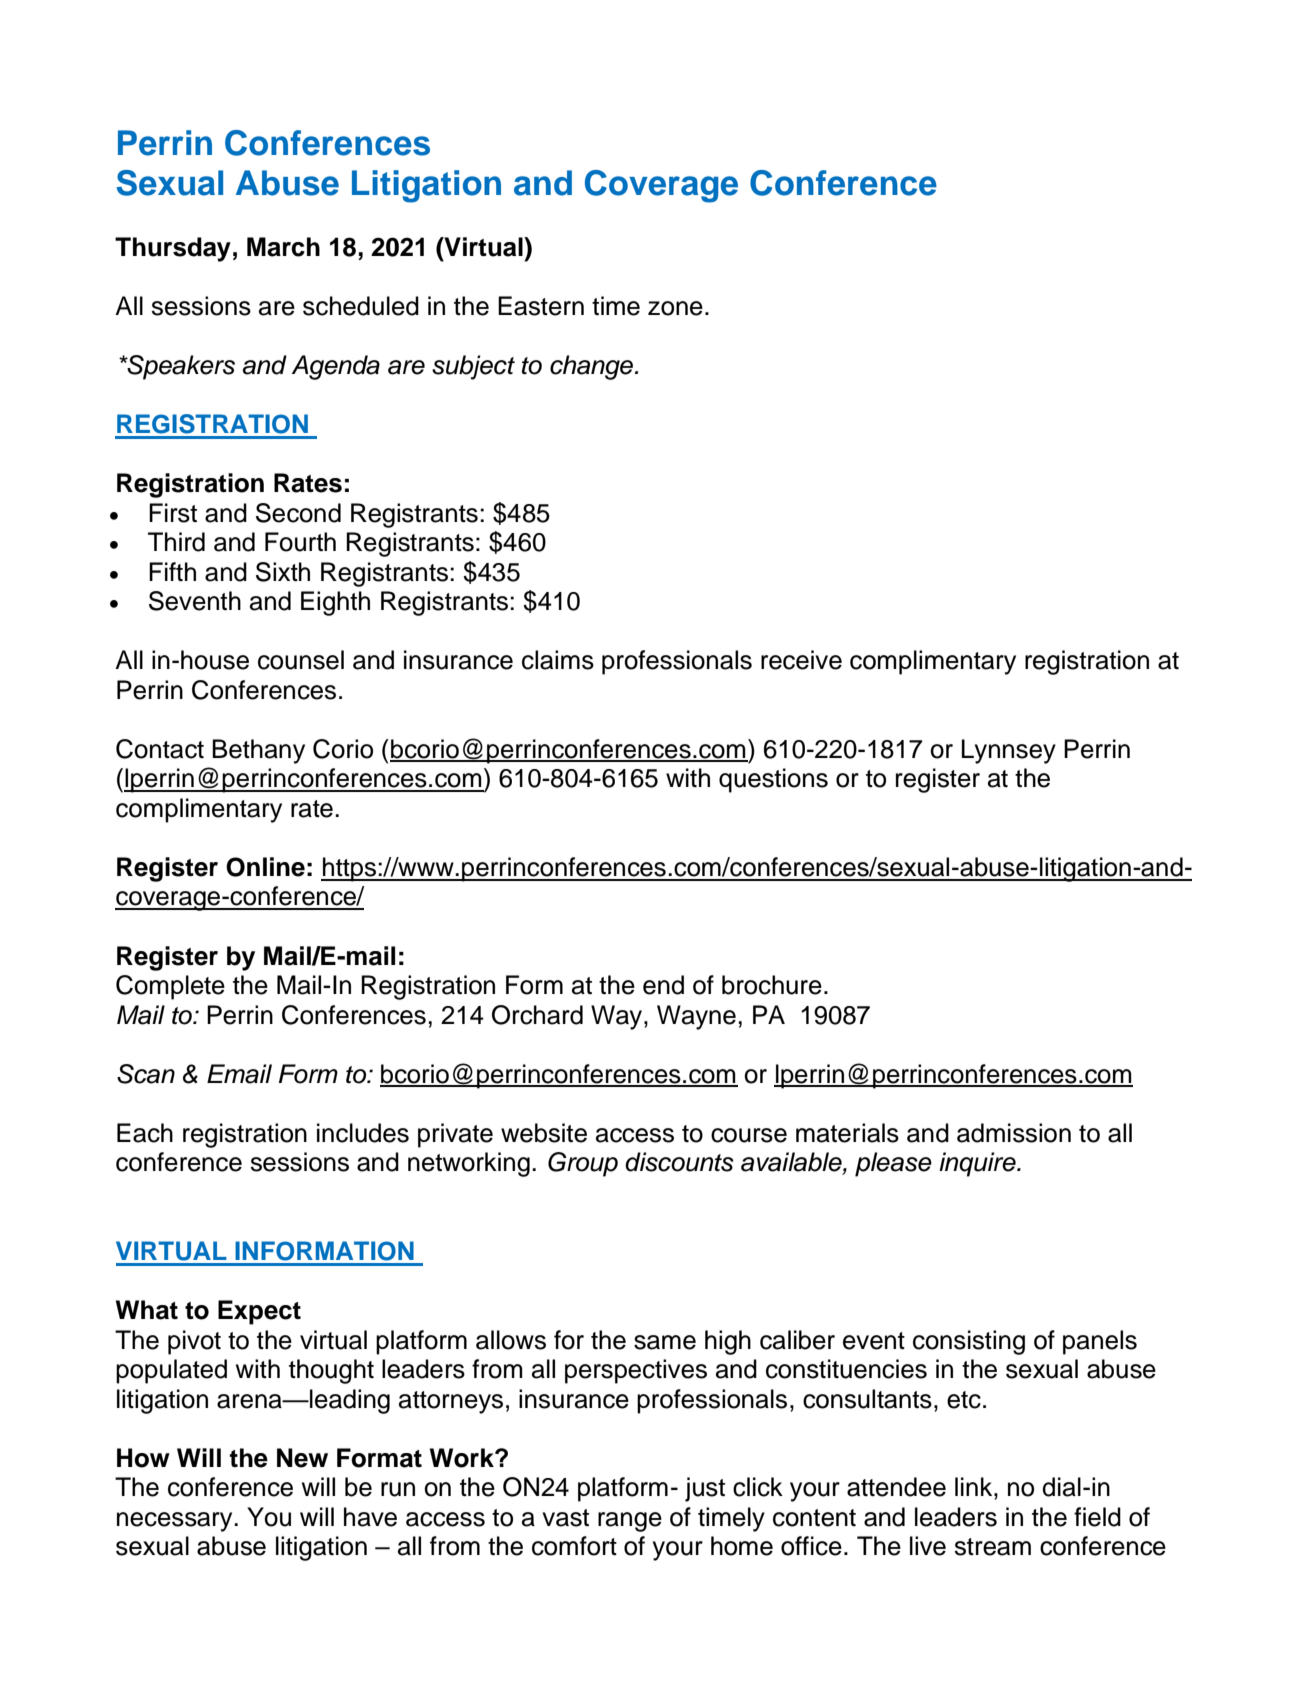 The height and width of the screenshot is (1695, 1310). Describe the element at coordinates (630, 1522) in the screenshot. I see `range` at that location.
